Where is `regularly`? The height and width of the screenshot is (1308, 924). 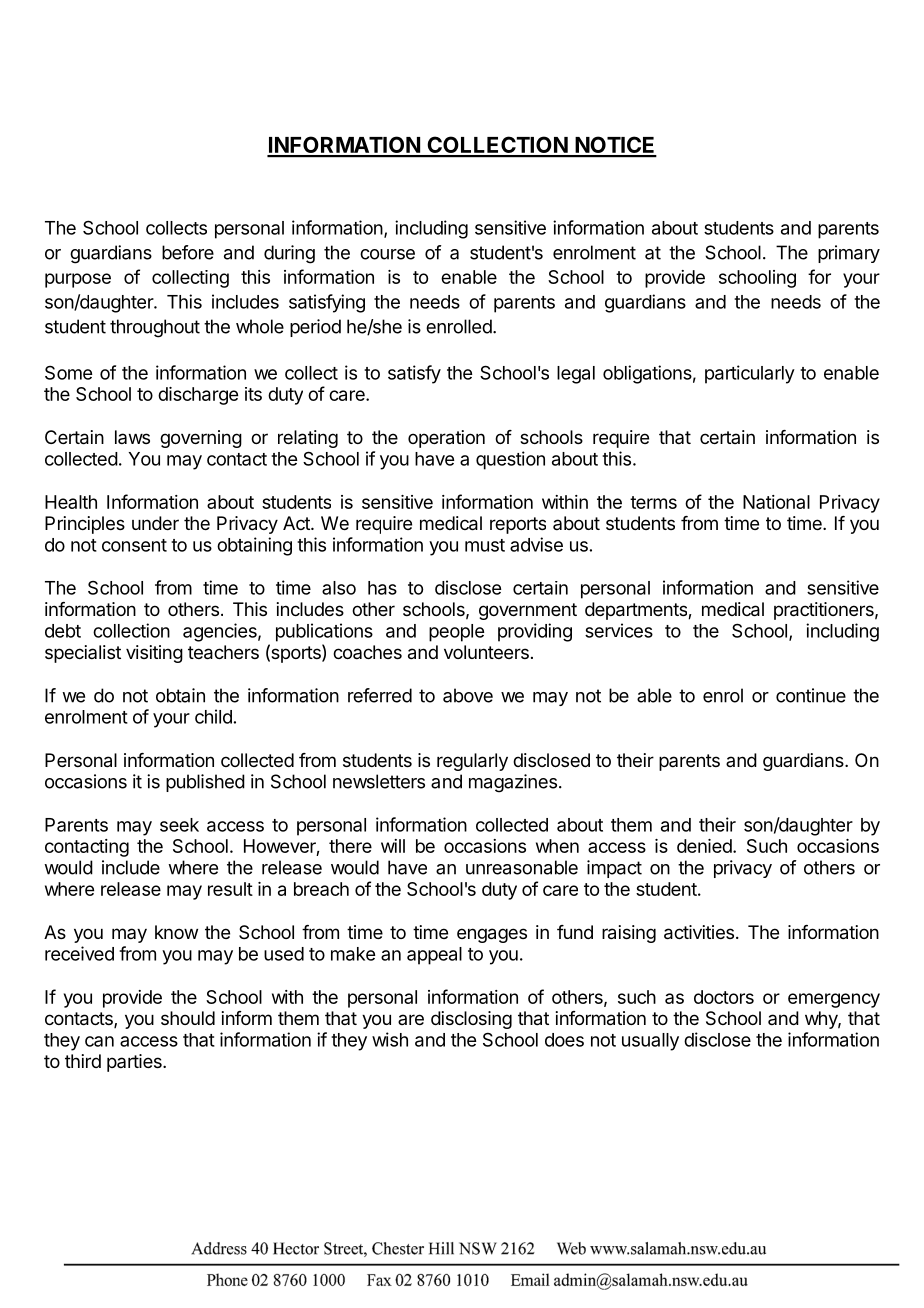
regularly is located at coordinates (472, 762).
